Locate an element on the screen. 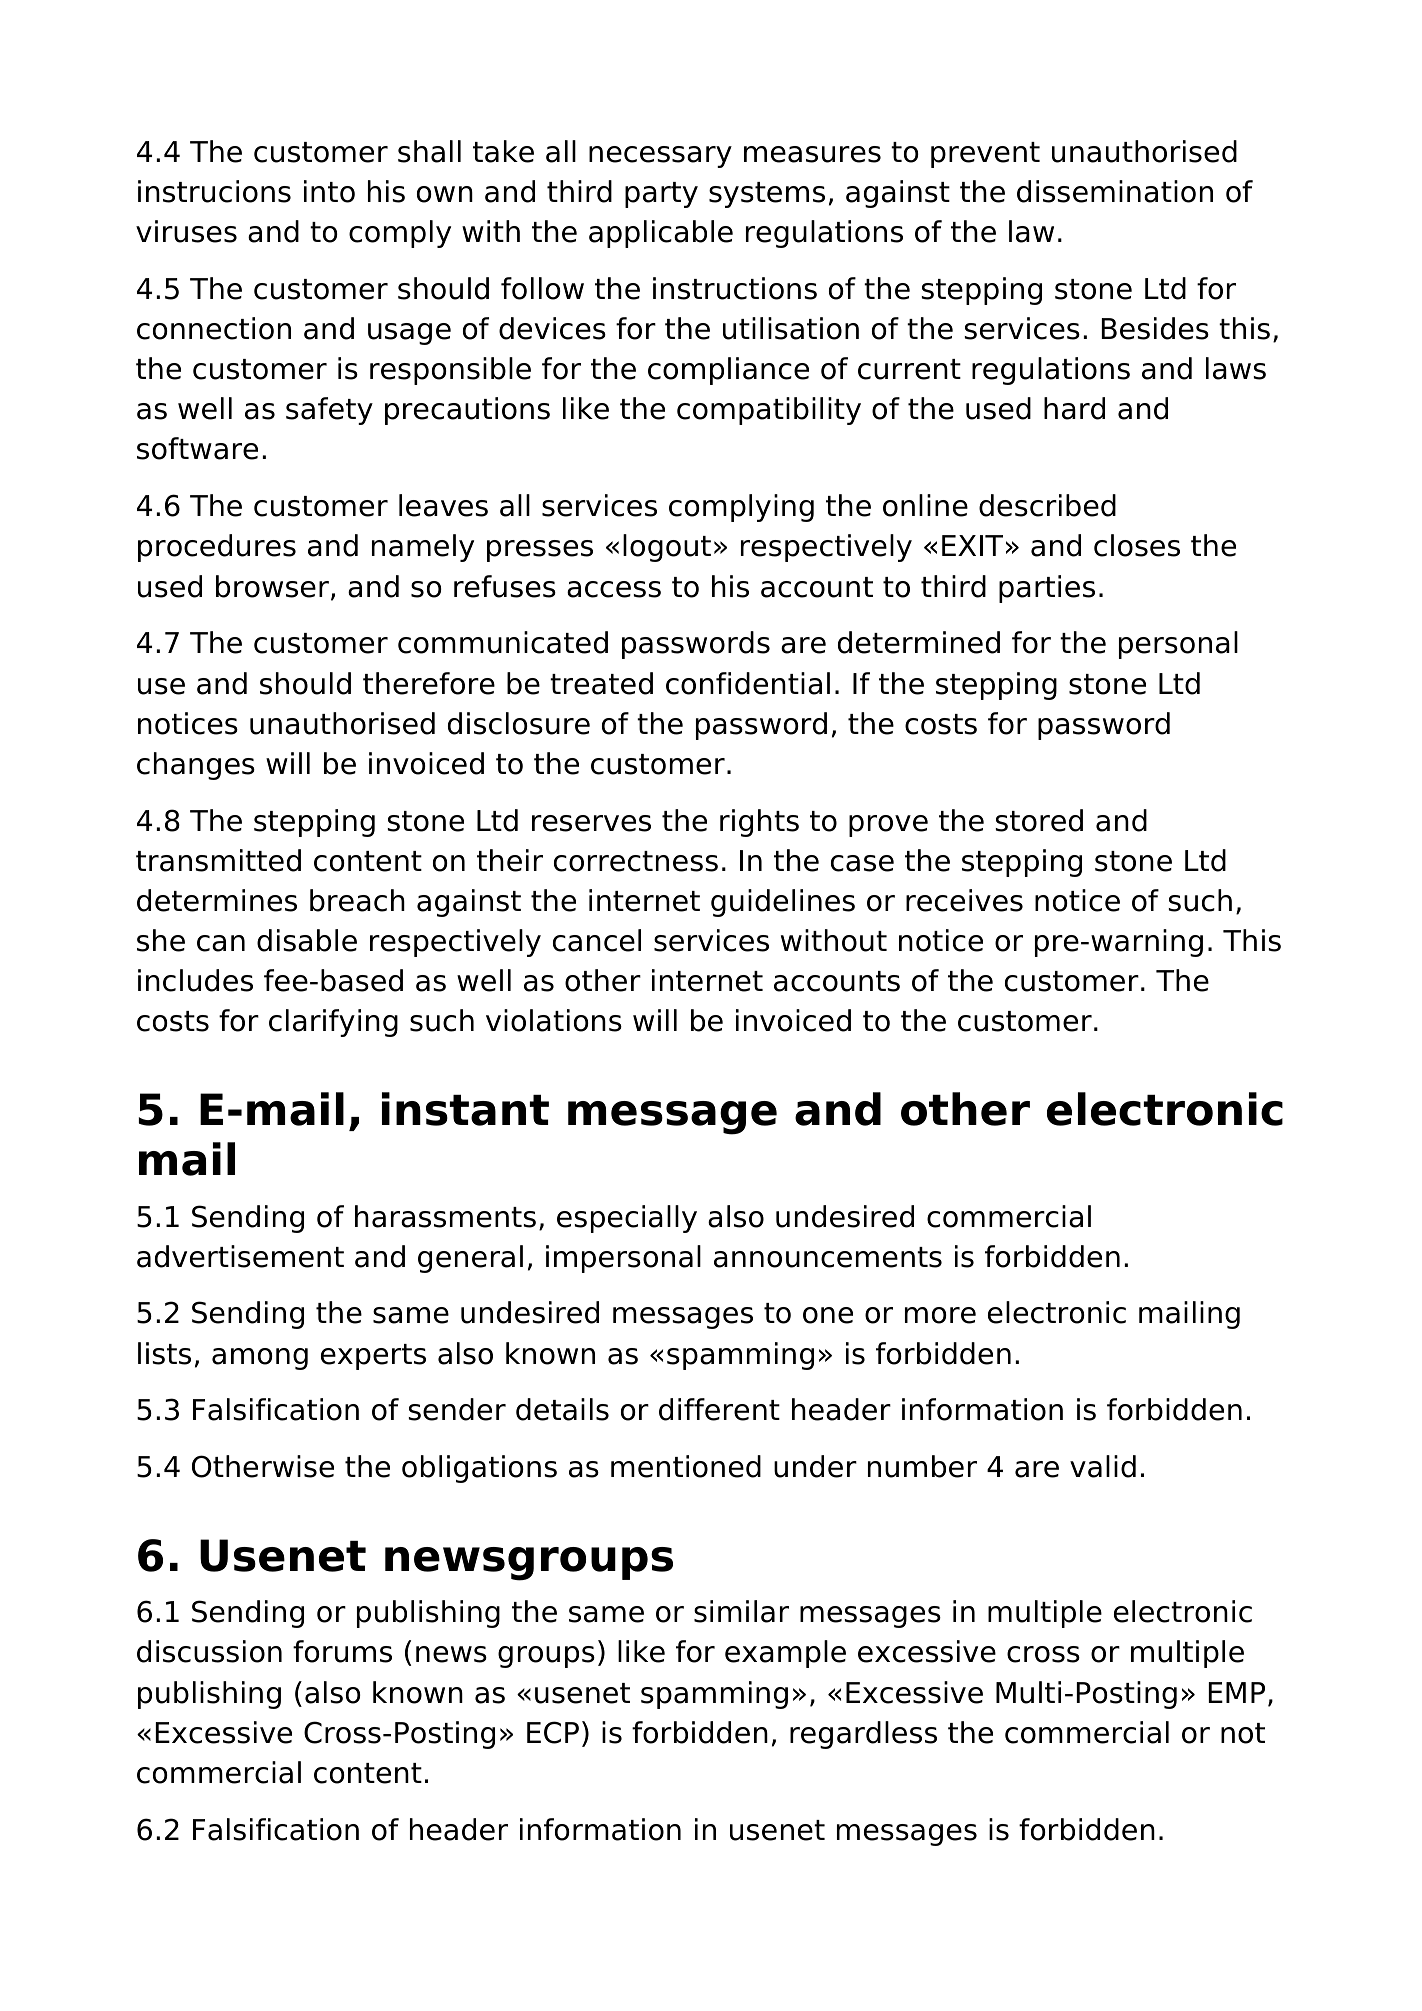 The height and width of the screenshot is (2011, 1422). guidelines is located at coordinates (783, 903).
